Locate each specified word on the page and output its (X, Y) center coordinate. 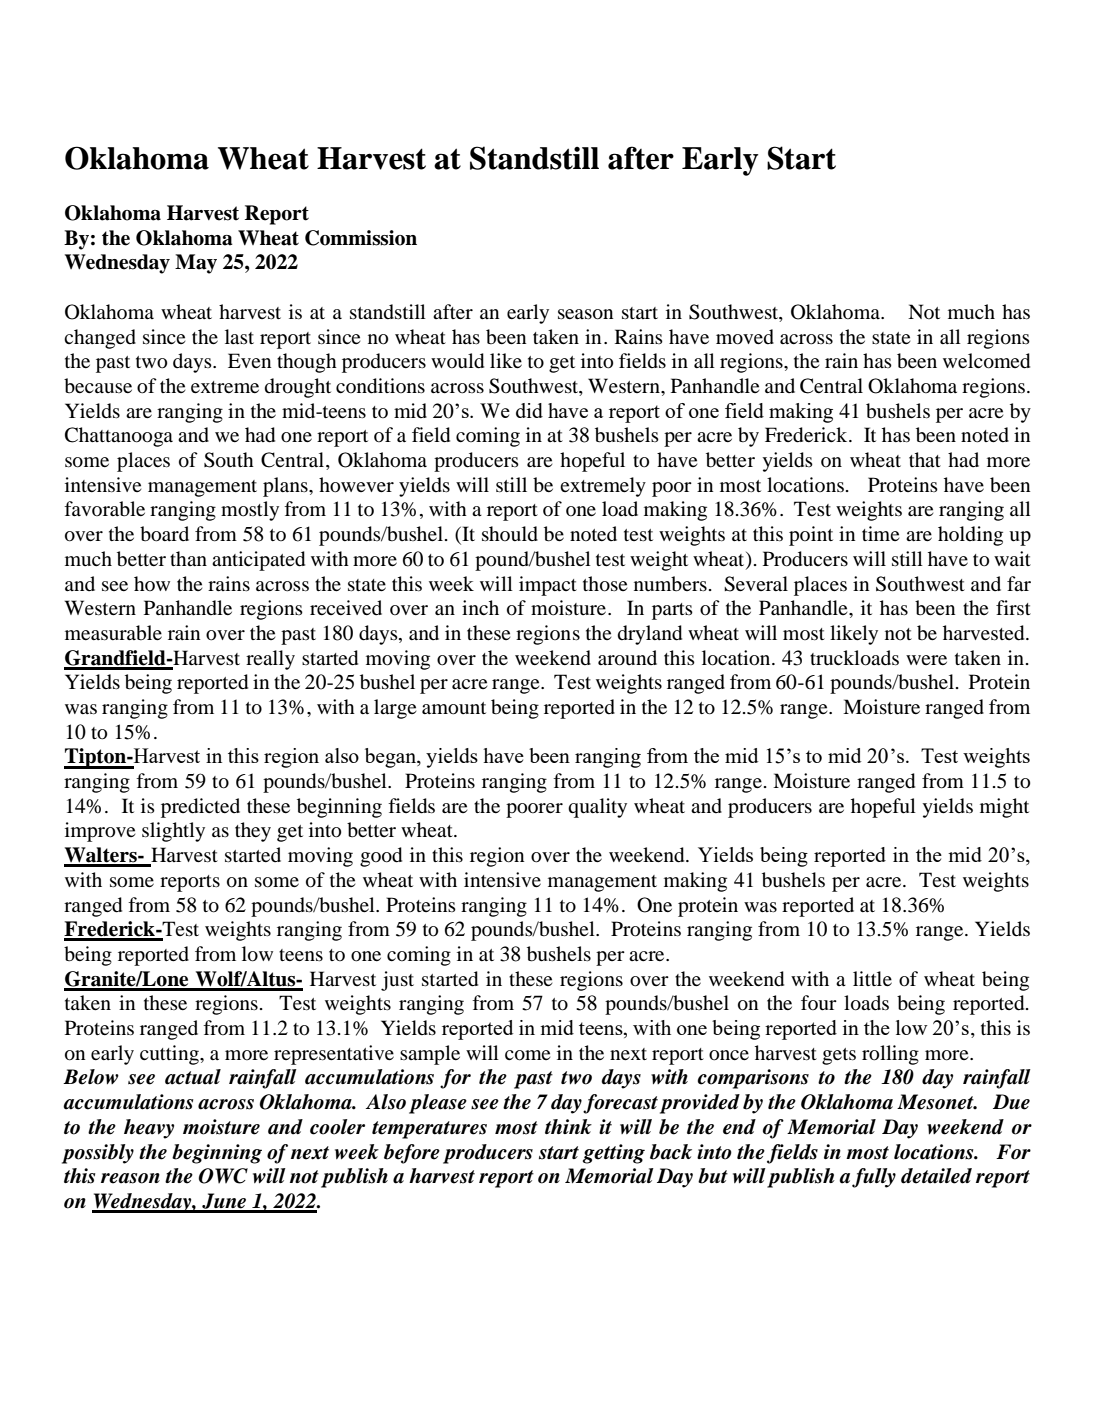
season (585, 314)
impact (548, 586)
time (880, 533)
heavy (149, 1129)
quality (597, 808)
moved (745, 337)
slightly (173, 832)
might (1004, 808)
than (188, 558)
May (196, 264)
